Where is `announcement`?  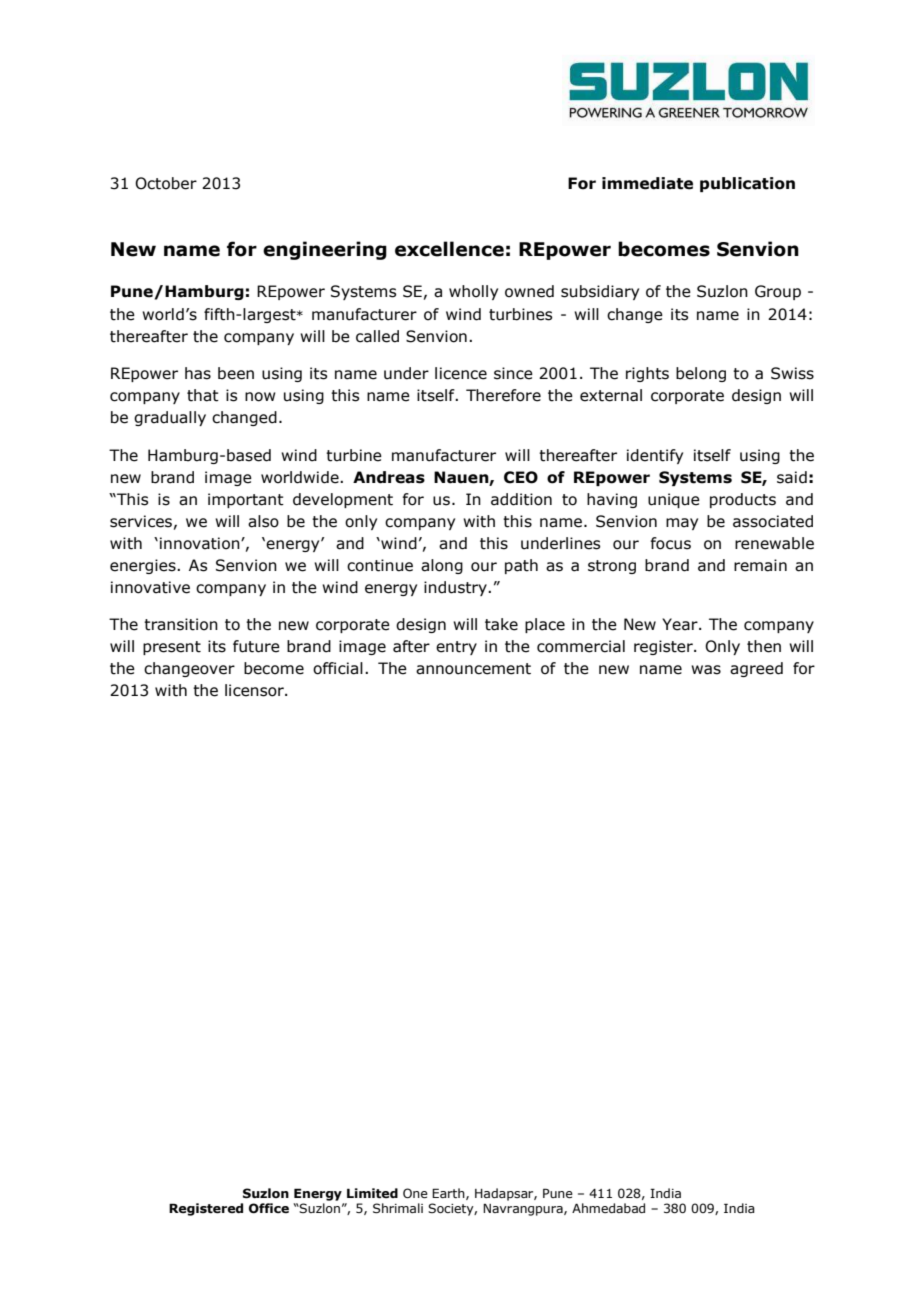
announcement is located at coordinates (473, 669).
